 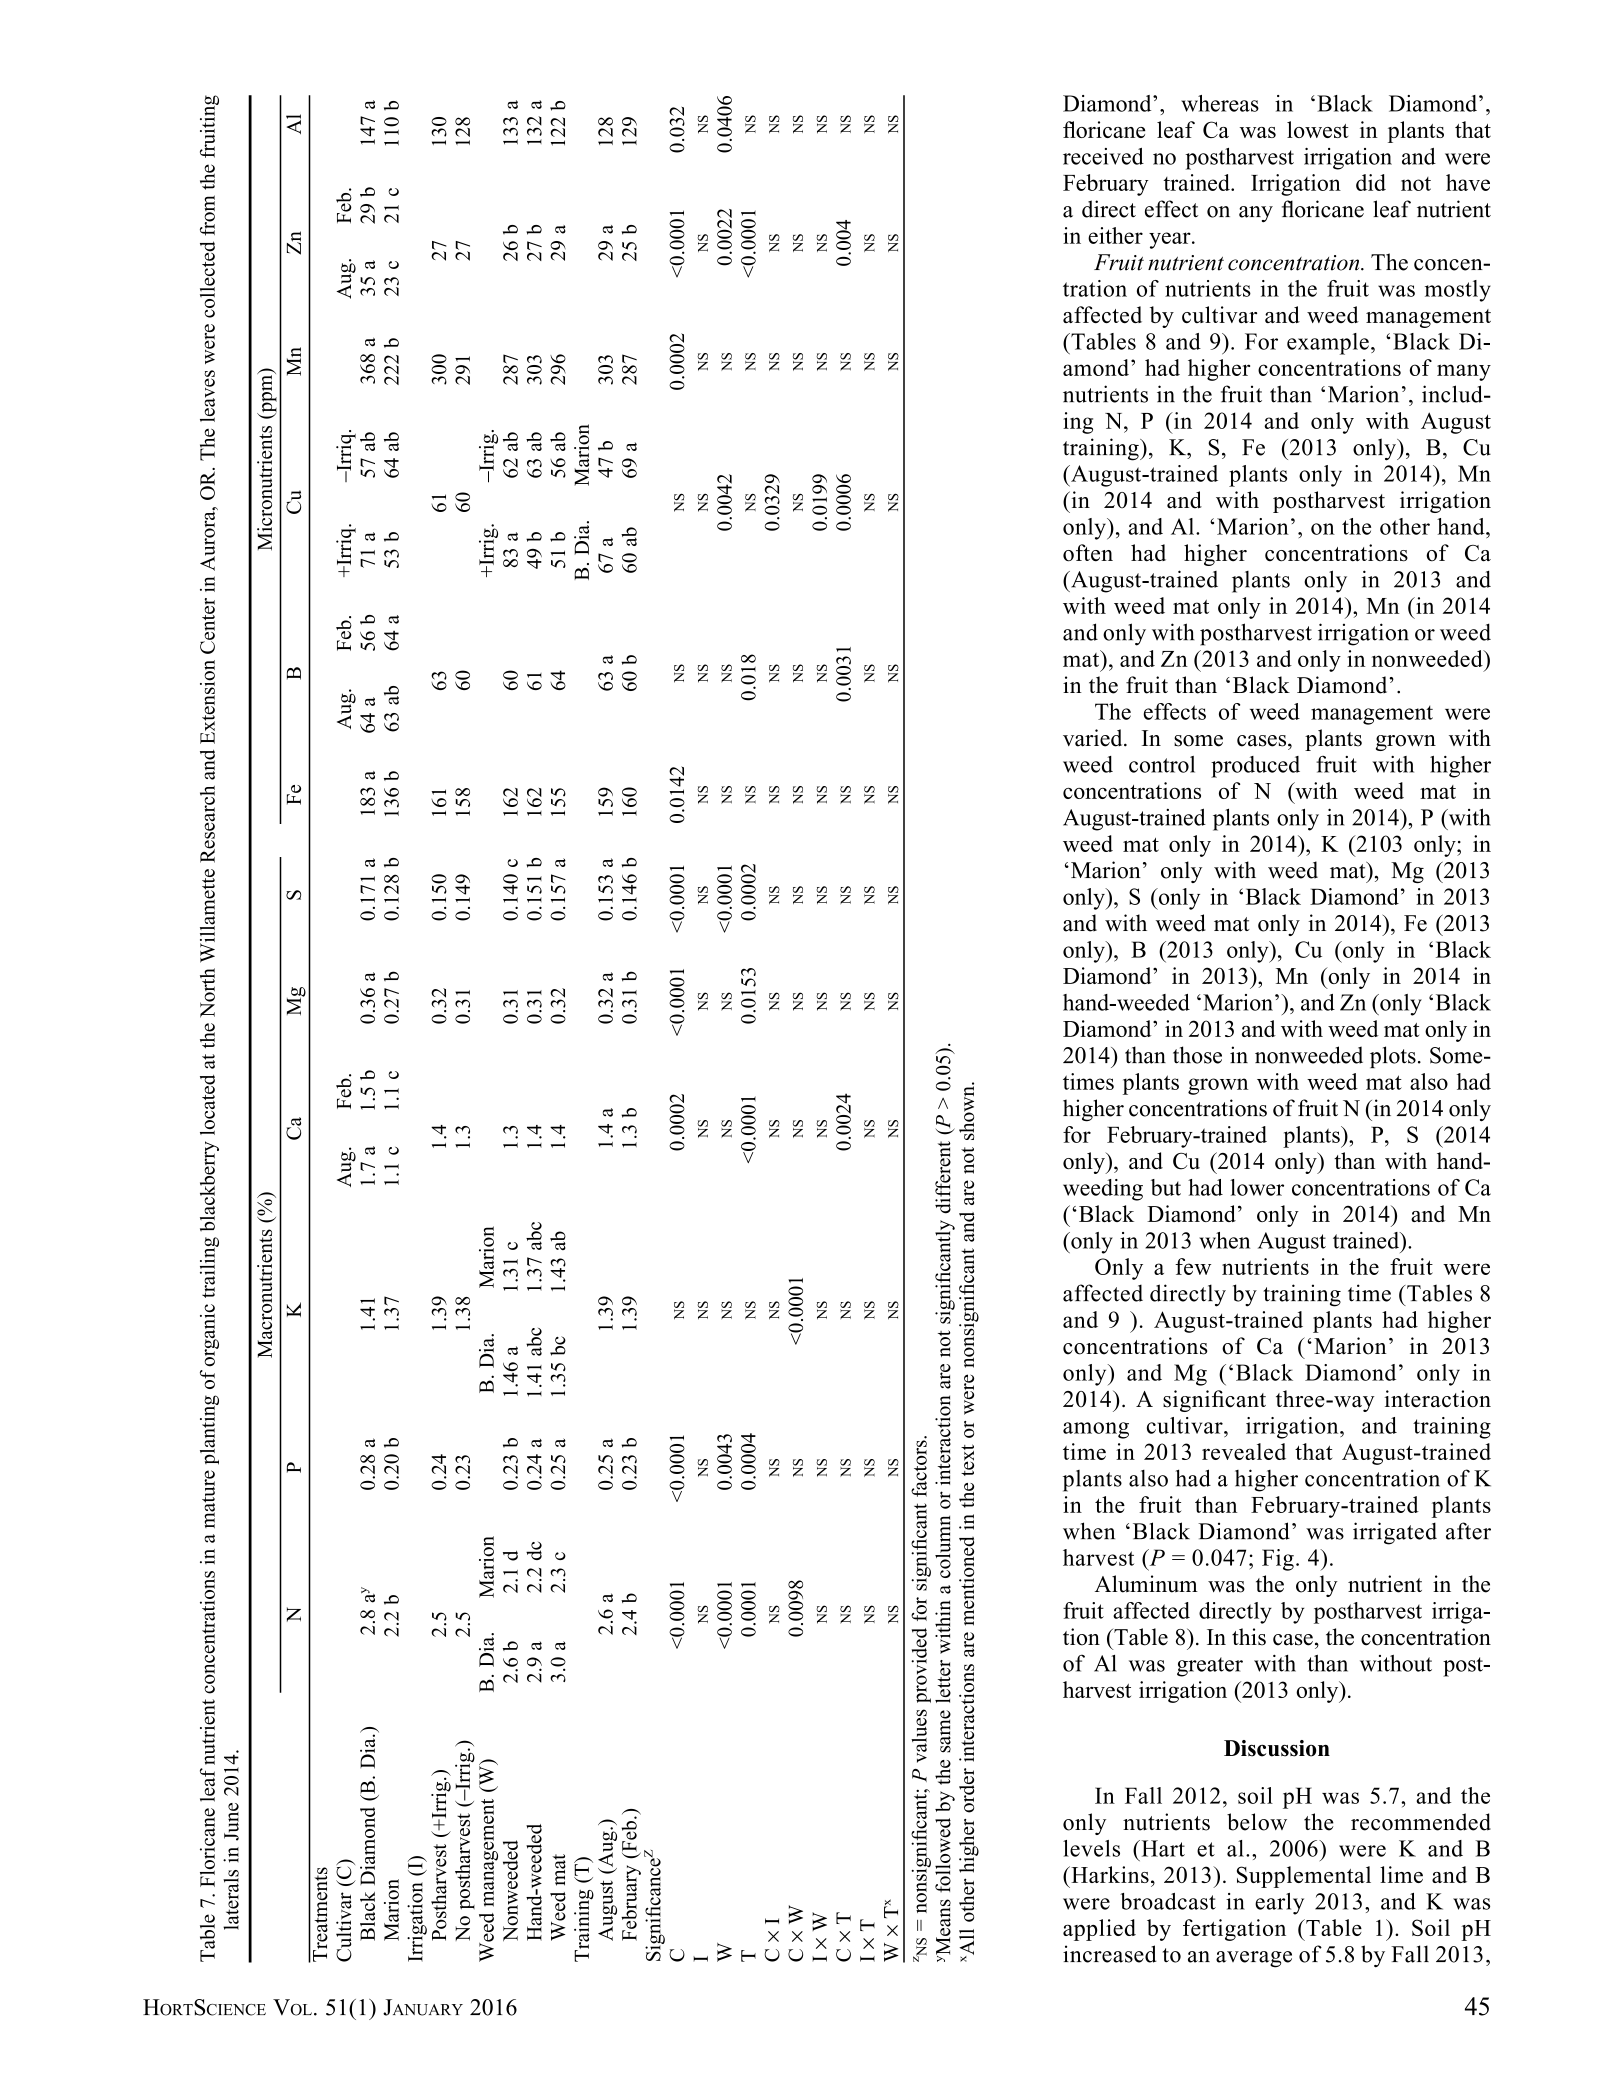 I want to click on among, so click(x=1096, y=1430).
